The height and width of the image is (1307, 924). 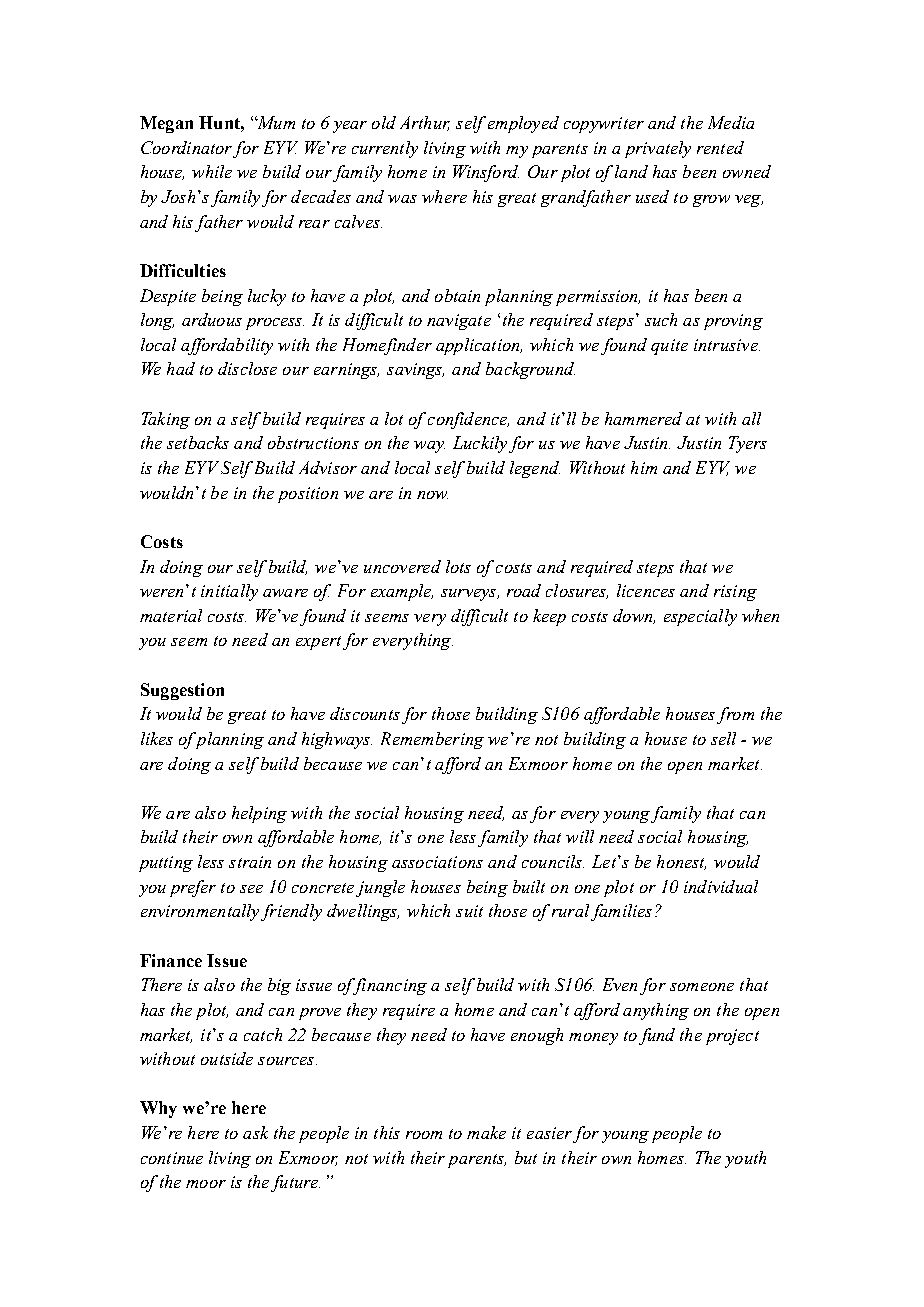 I want to click on privately, so click(x=658, y=149).
